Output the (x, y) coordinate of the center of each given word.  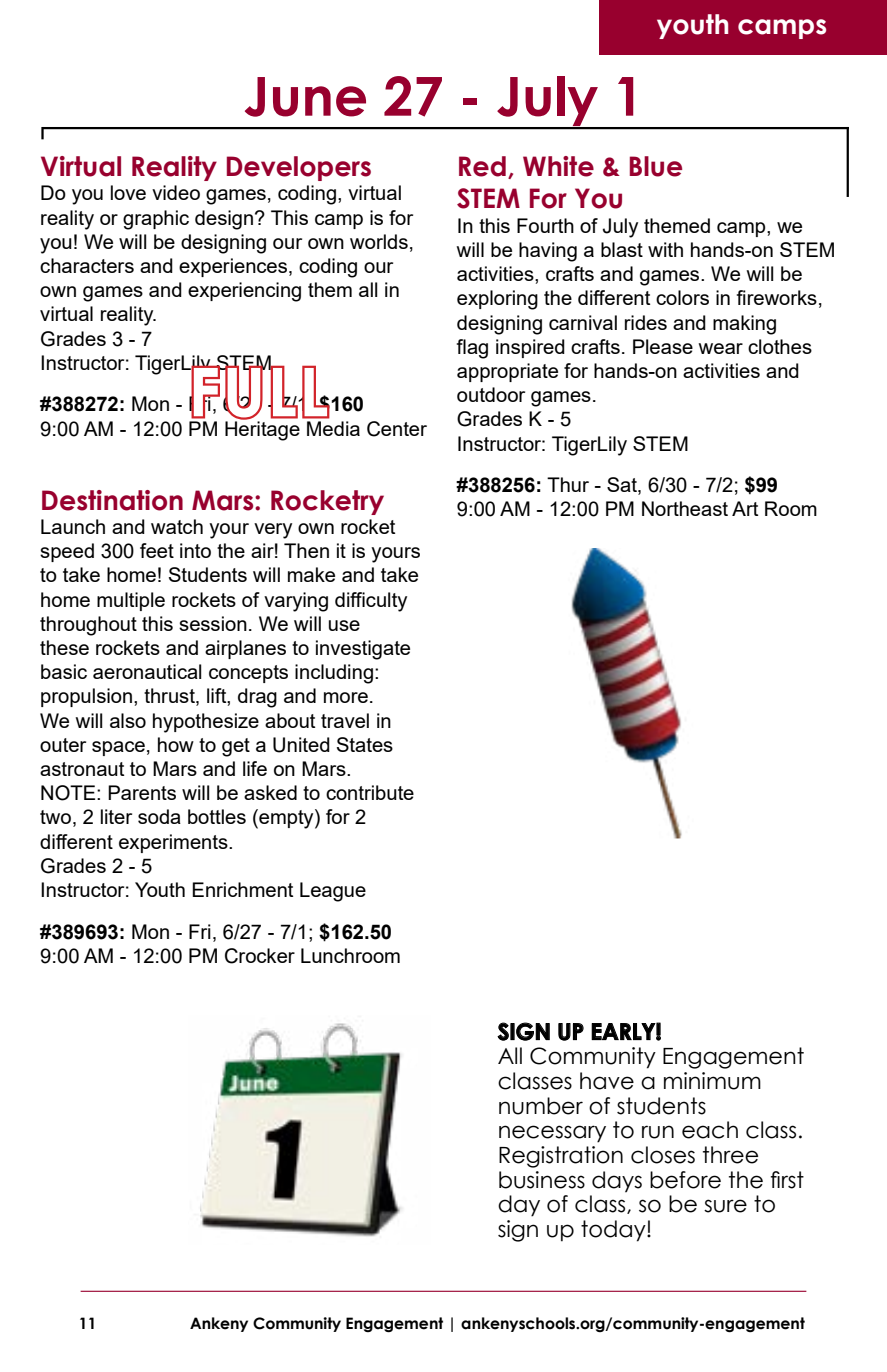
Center (397, 429)
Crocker (260, 956)
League (333, 892)
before (685, 1180)
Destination (112, 500)
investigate (363, 650)
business (542, 1180)
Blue (656, 166)
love (128, 192)
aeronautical (147, 671)
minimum (712, 1081)
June (305, 97)
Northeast (685, 508)
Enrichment (242, 889)
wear (721, 348)
